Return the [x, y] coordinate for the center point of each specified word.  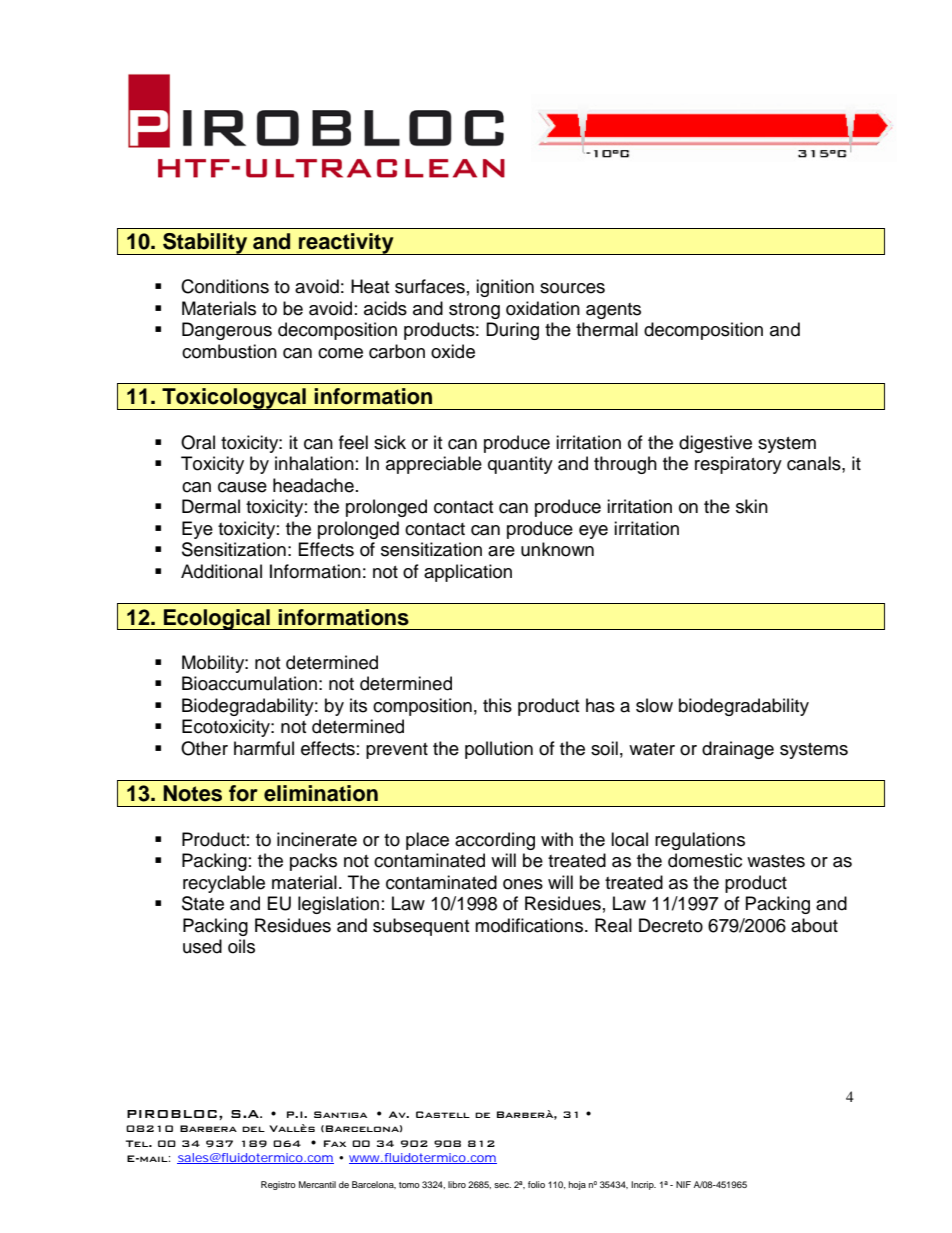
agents [613, 311]
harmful [264, 748]
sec [502, 1185]
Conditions [225, 286]
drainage [738, 750]
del [253, 1129]
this [497, 705]
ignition [505, 288]
